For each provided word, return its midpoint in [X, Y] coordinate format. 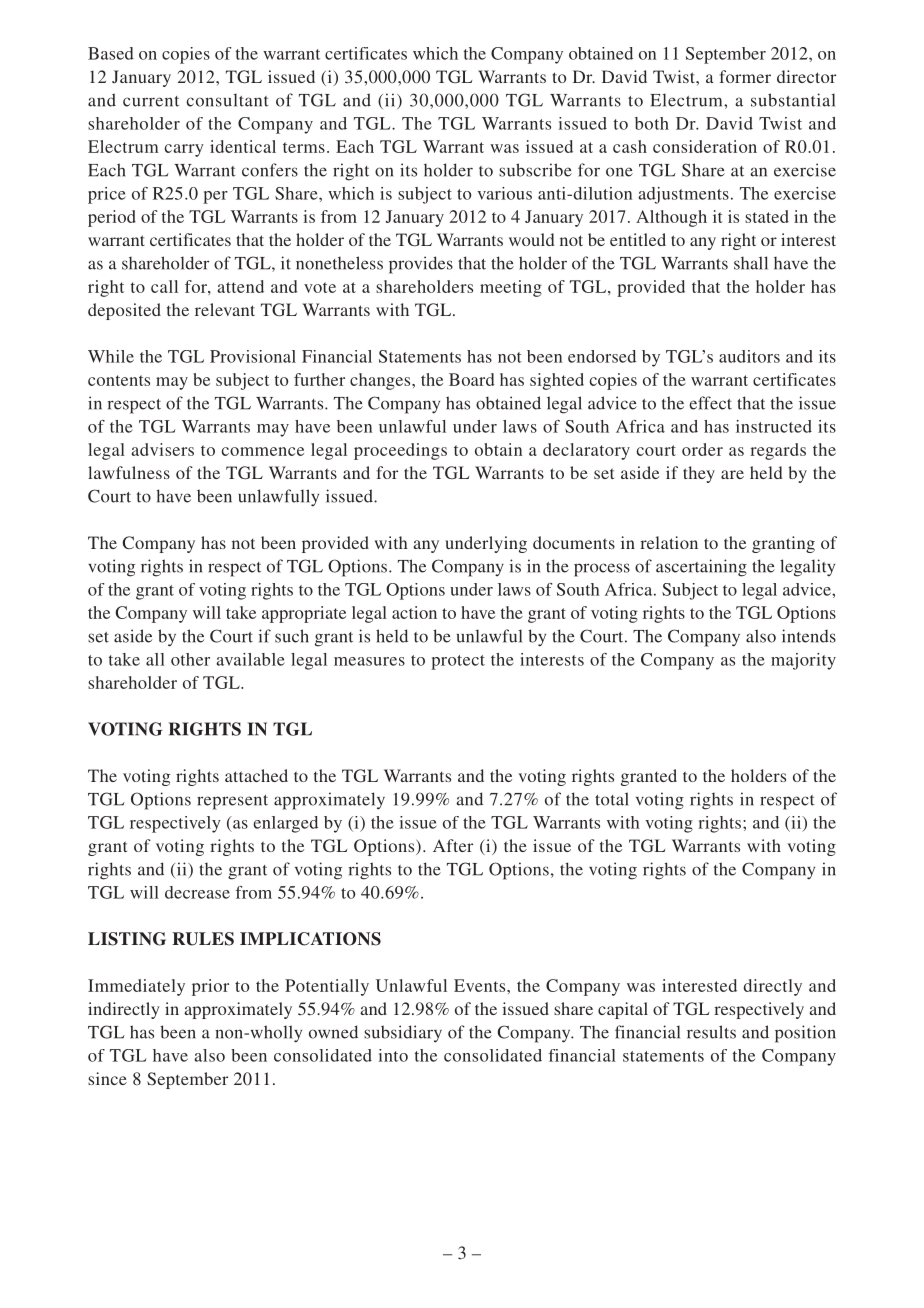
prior [210, 987]
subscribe [535, 170]
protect [458, 662]
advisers [163, 449]
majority [803, 661]
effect [710, 403]
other [190, 659]
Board [471, 379]
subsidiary [403, 1034]
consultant [227, 100]
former [745, 76]
